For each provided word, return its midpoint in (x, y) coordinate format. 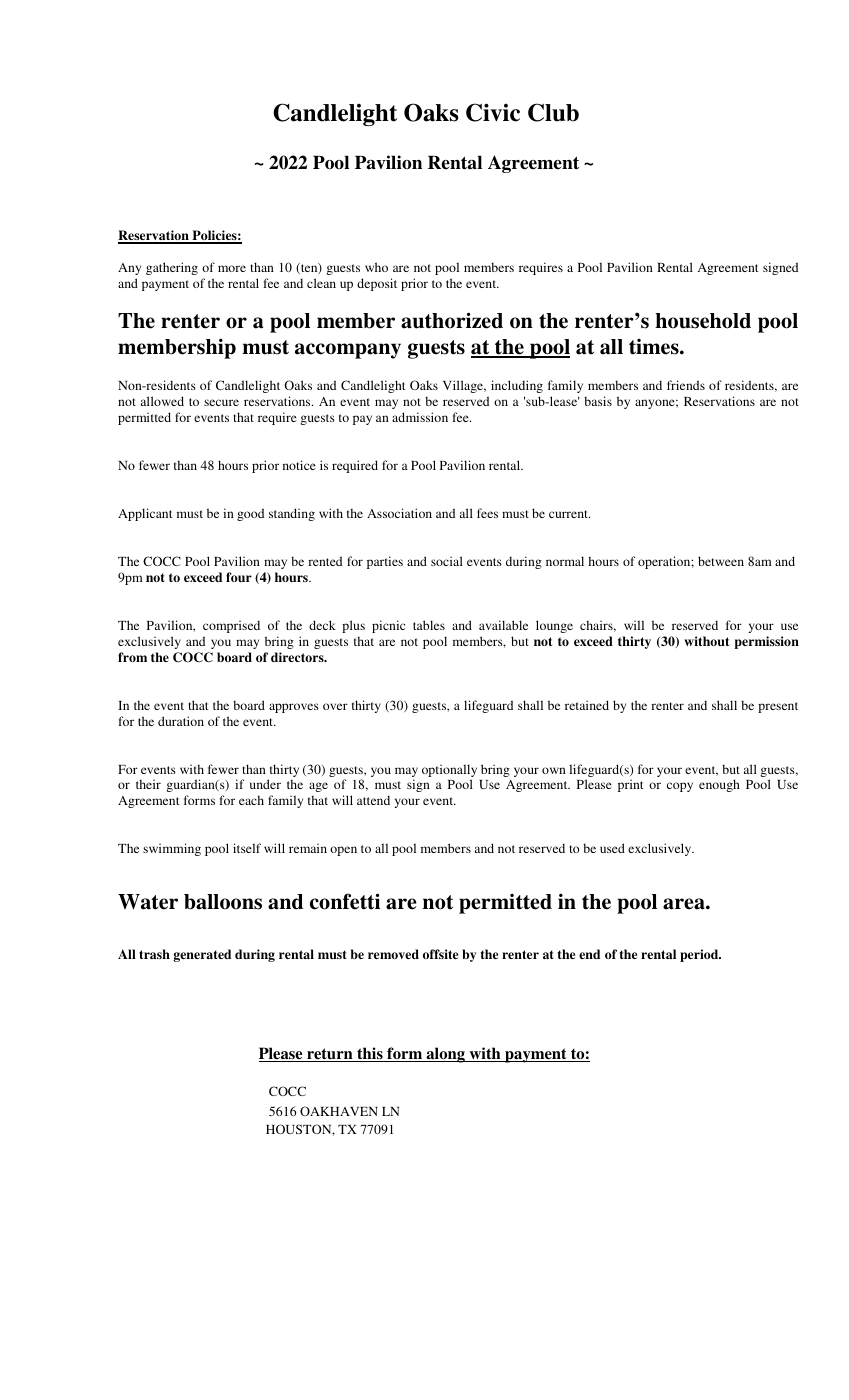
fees (487, 513)
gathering (172, 268)
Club (553, 112)
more (232, 268)
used (612, 848)
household (703, 321)
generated (202, 955)
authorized (452, 320)
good (250, 514)
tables (429, 625)
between (721, 561)
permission (766, 642)
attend (373, 800)
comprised (231, 626)
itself (247, 848)
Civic (493, 112)
